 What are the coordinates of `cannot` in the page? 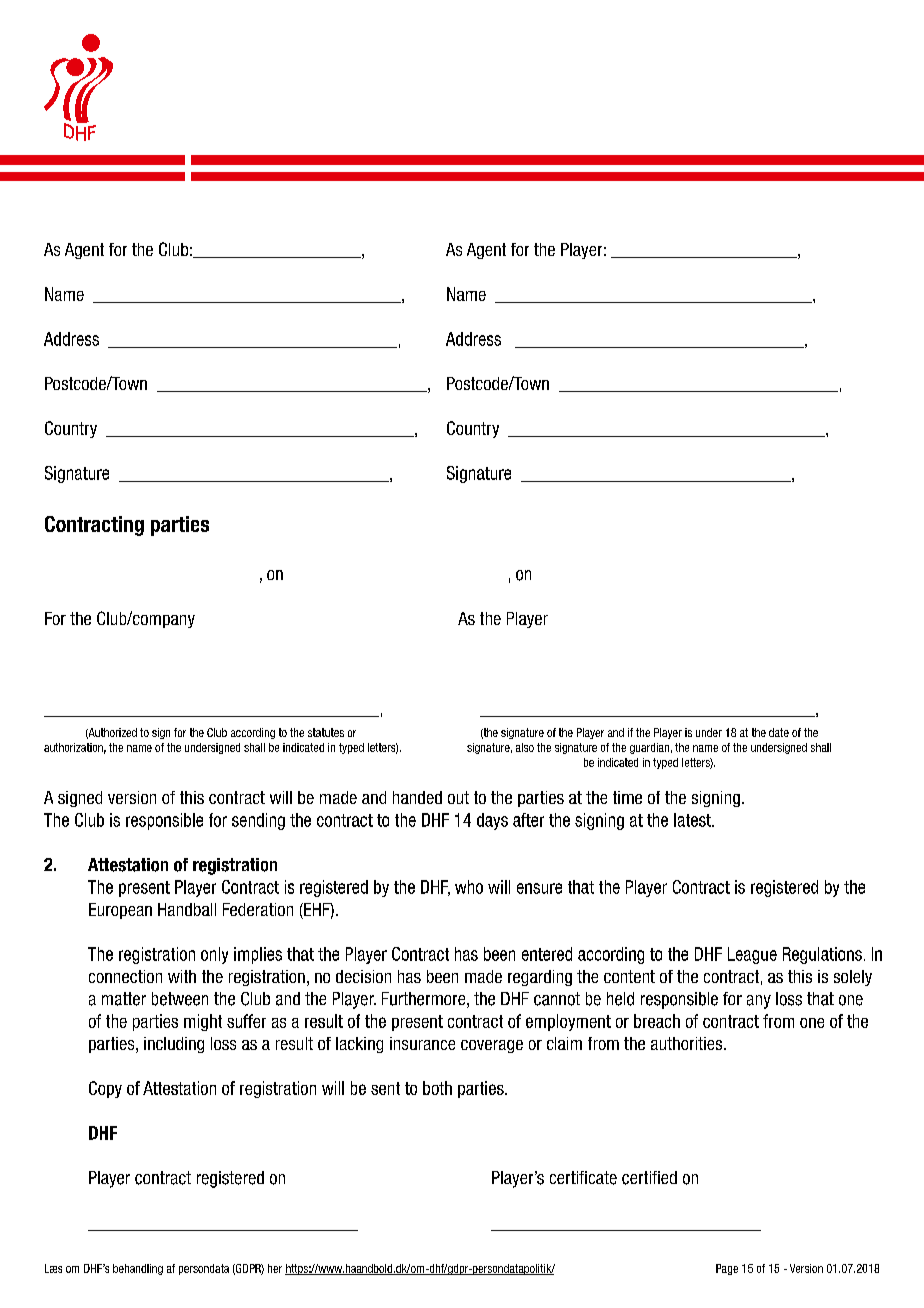 It's located at (557, 999).
